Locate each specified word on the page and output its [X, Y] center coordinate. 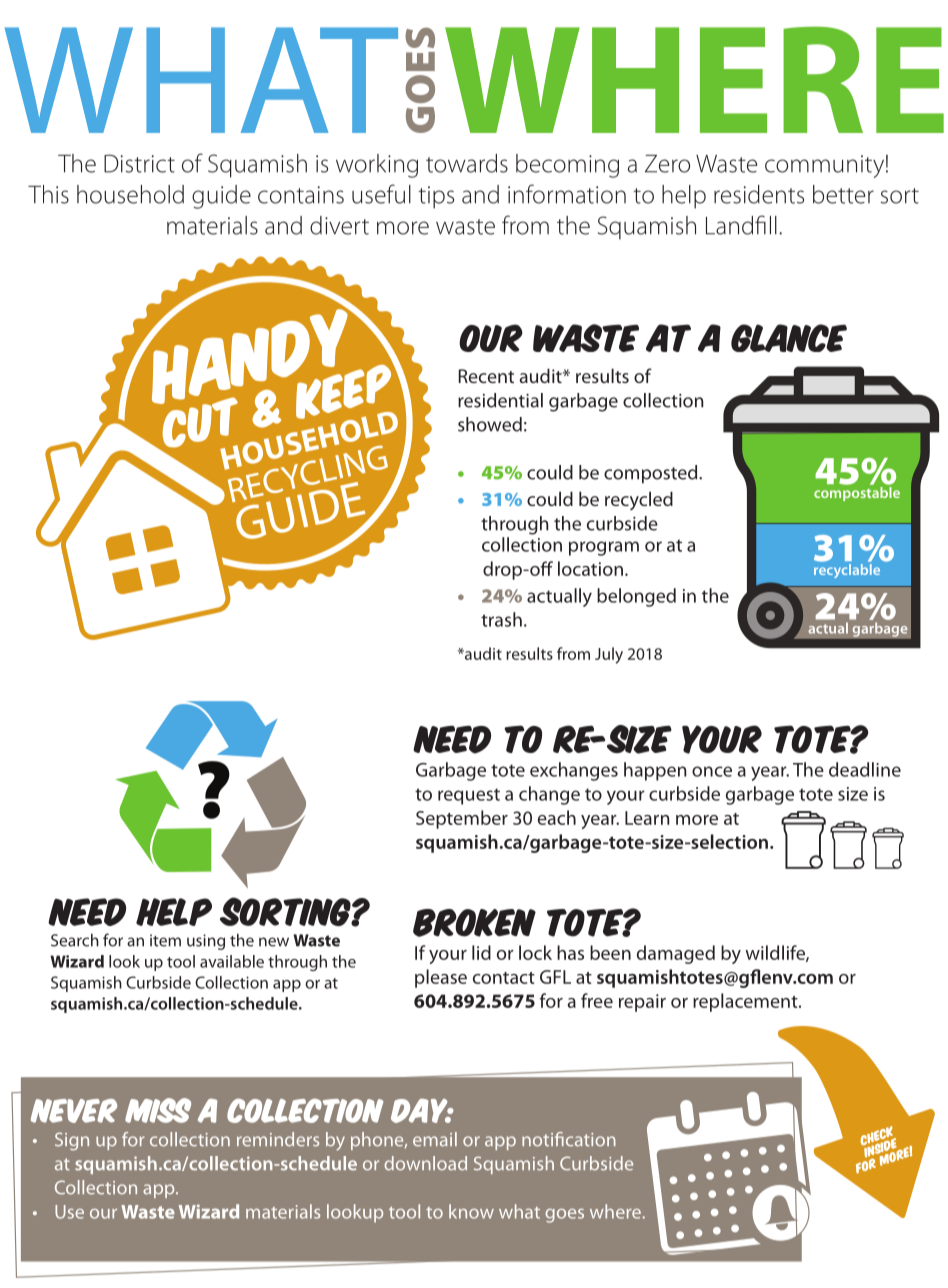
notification [569, 1139]
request [469, 796]
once [712, 771]
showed [490, 424]
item [165, 940]
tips [436, 197]
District [139, 163]
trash [501, 619]
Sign [72, 1141]
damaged [676, 954]
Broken [474, 923]
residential [500, 400]
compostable [857, 494]
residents [759, 194]
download [425, 1163]
